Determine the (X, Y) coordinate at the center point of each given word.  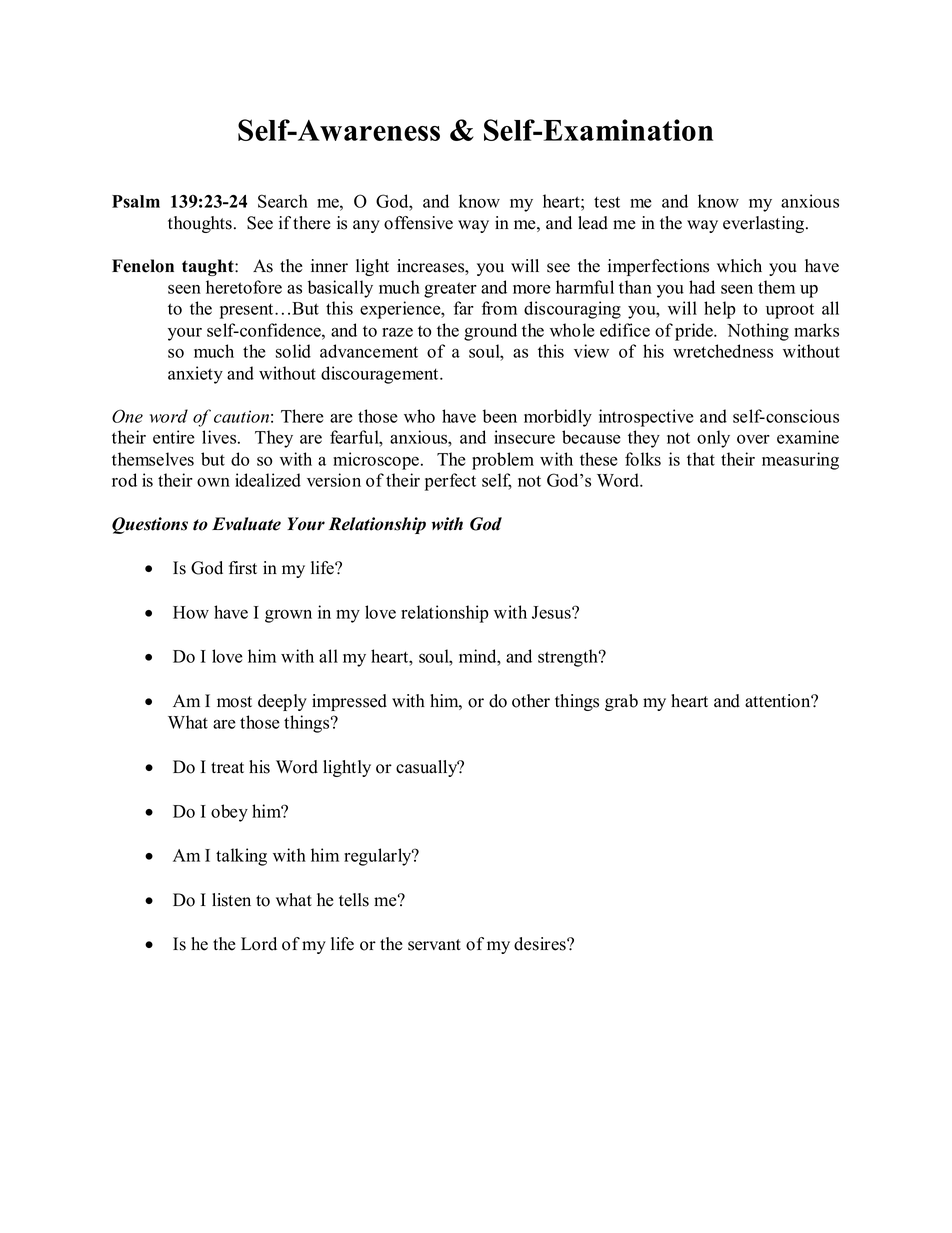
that (701, 459)
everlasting (765, 224)
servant (434, 945)
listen (231, 900)
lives (220, 437)
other (531, 701)
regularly (379, 857)
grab (621, 702)
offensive (418, 223)
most (234, 702)
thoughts (201, 224)
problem (503, 461)
